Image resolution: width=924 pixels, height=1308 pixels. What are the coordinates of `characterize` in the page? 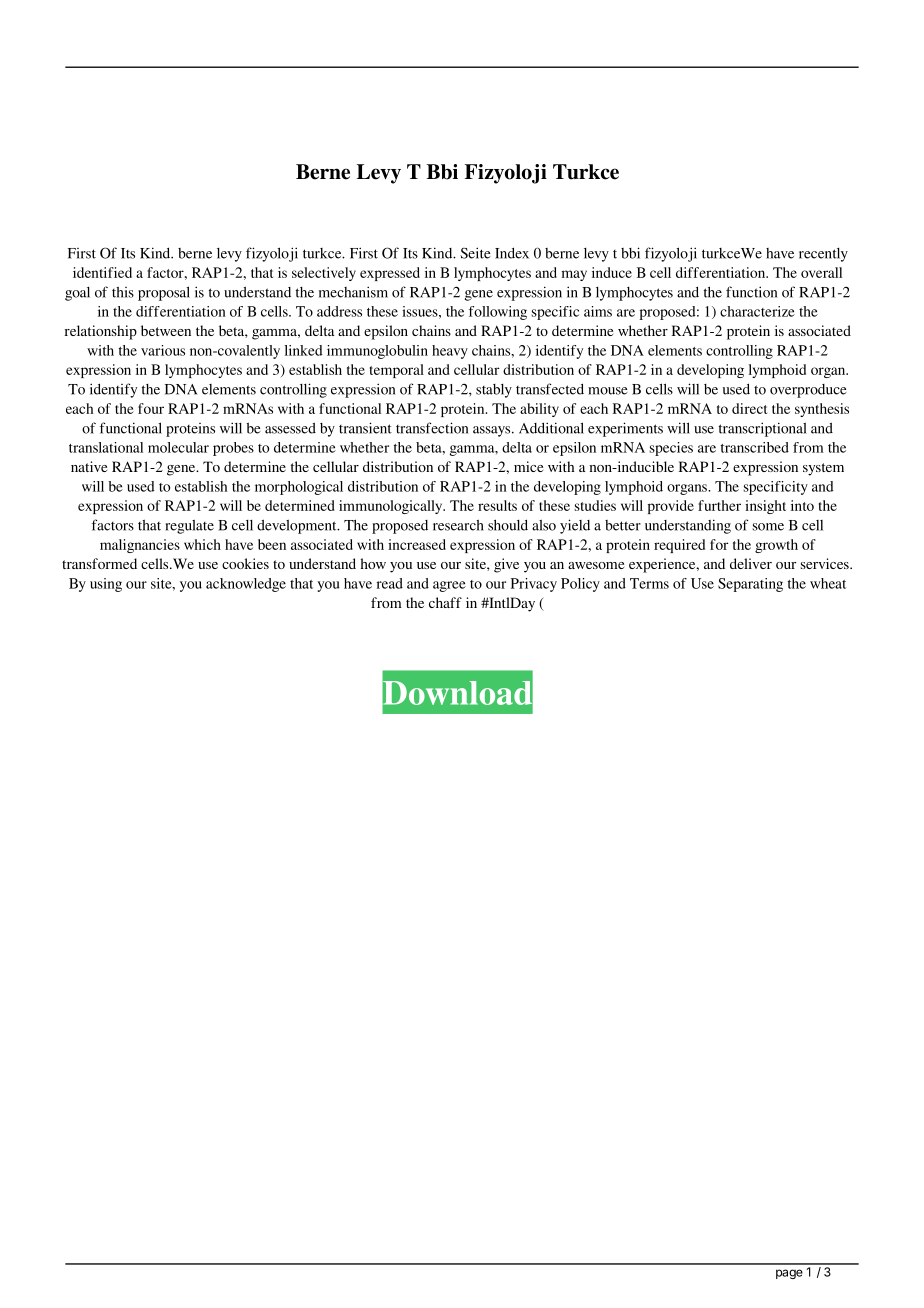 It's located at (757, 311).
